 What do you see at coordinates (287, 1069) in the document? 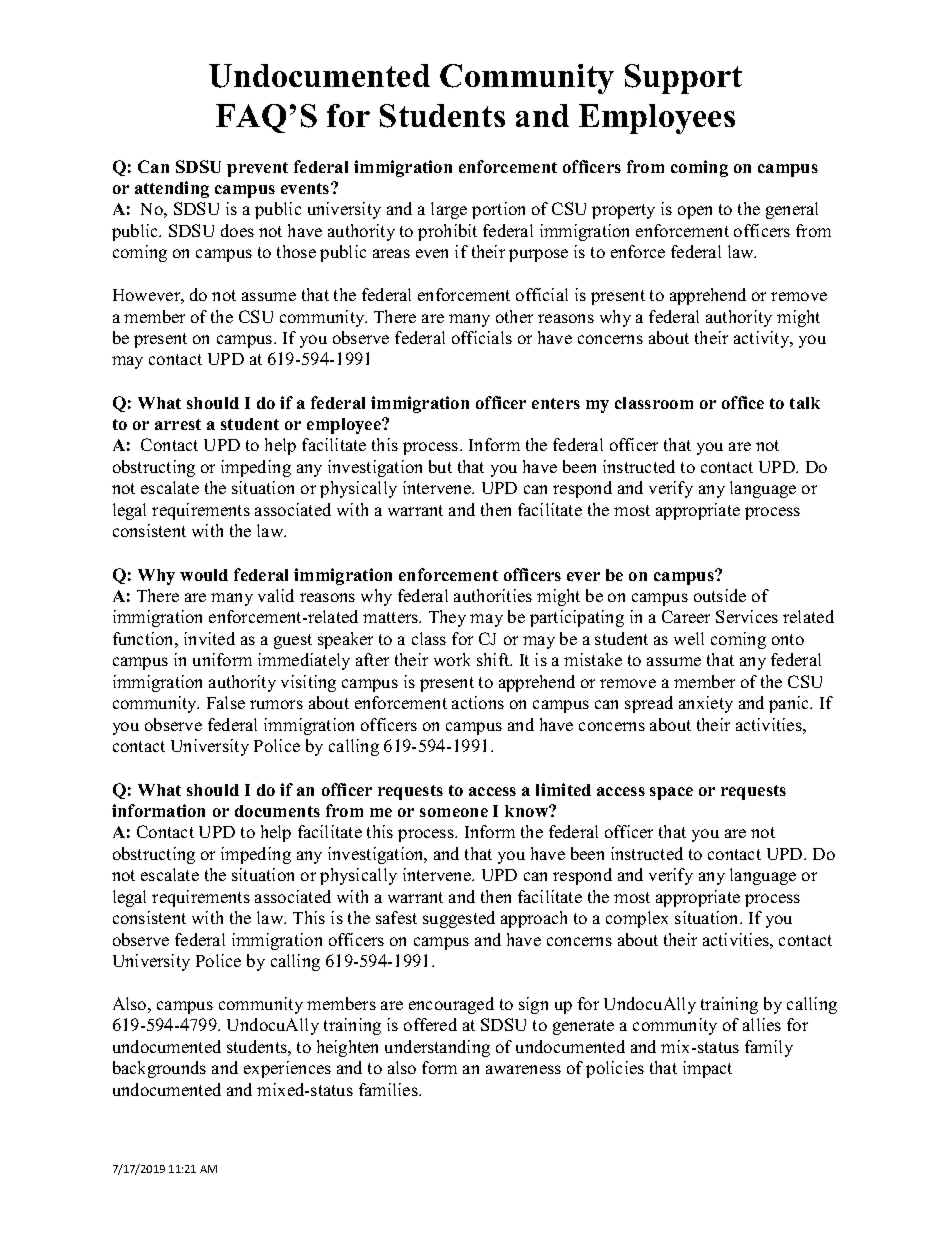
I see `experiences` at bounding box center [287, 1069].
